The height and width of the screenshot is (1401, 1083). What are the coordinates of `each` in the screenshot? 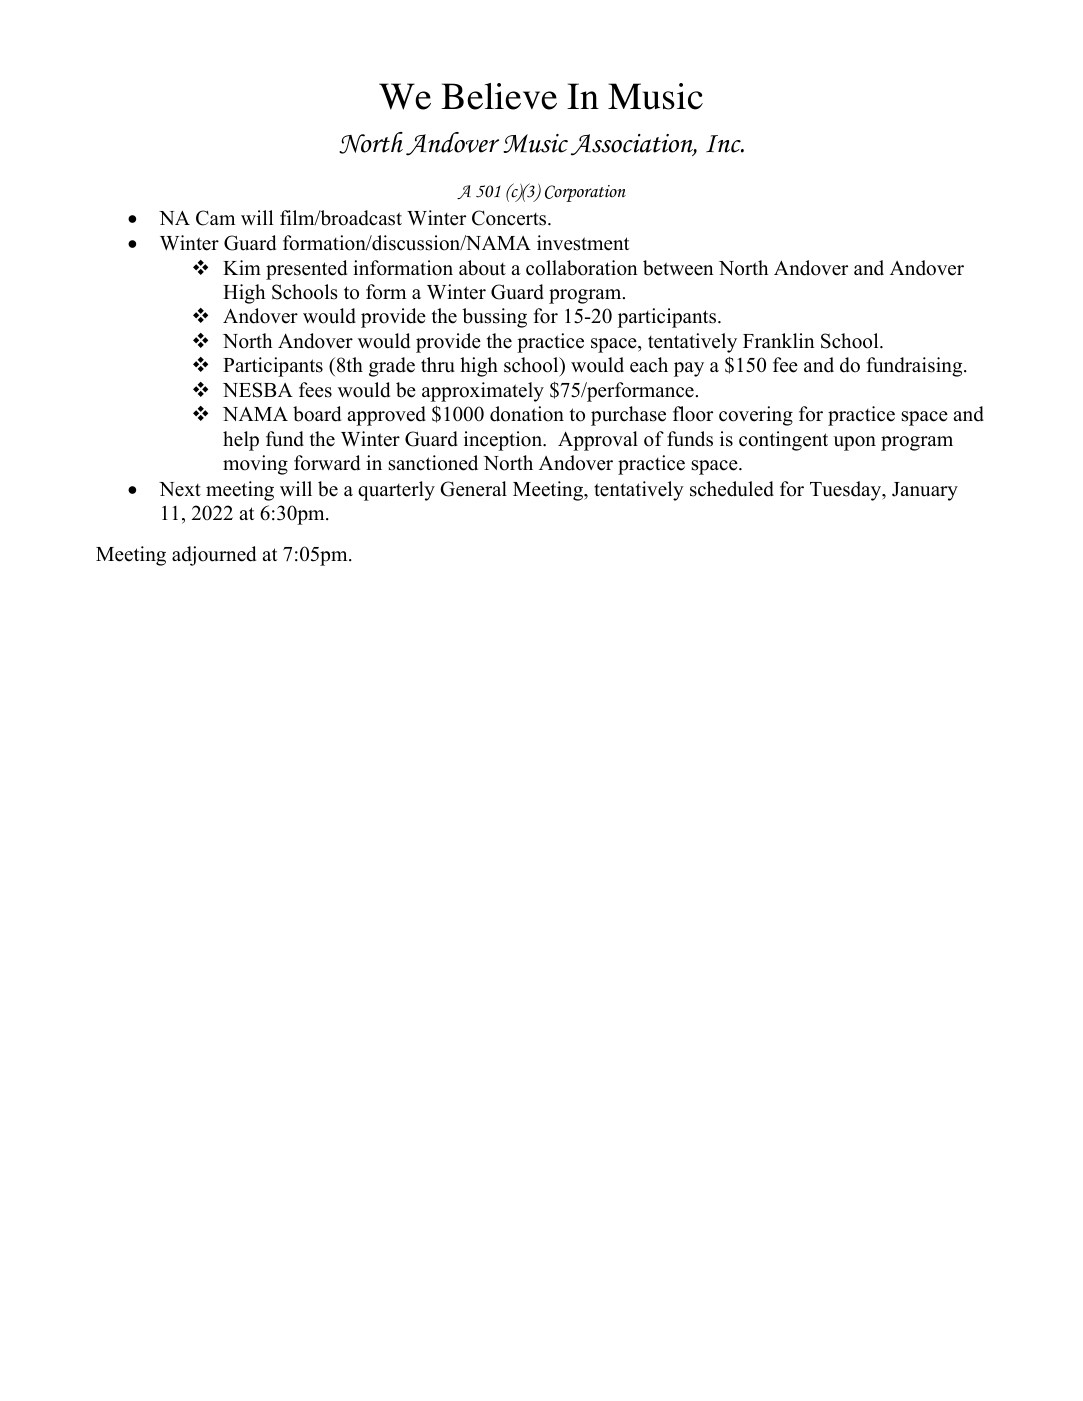 It's located at (649, 365).
